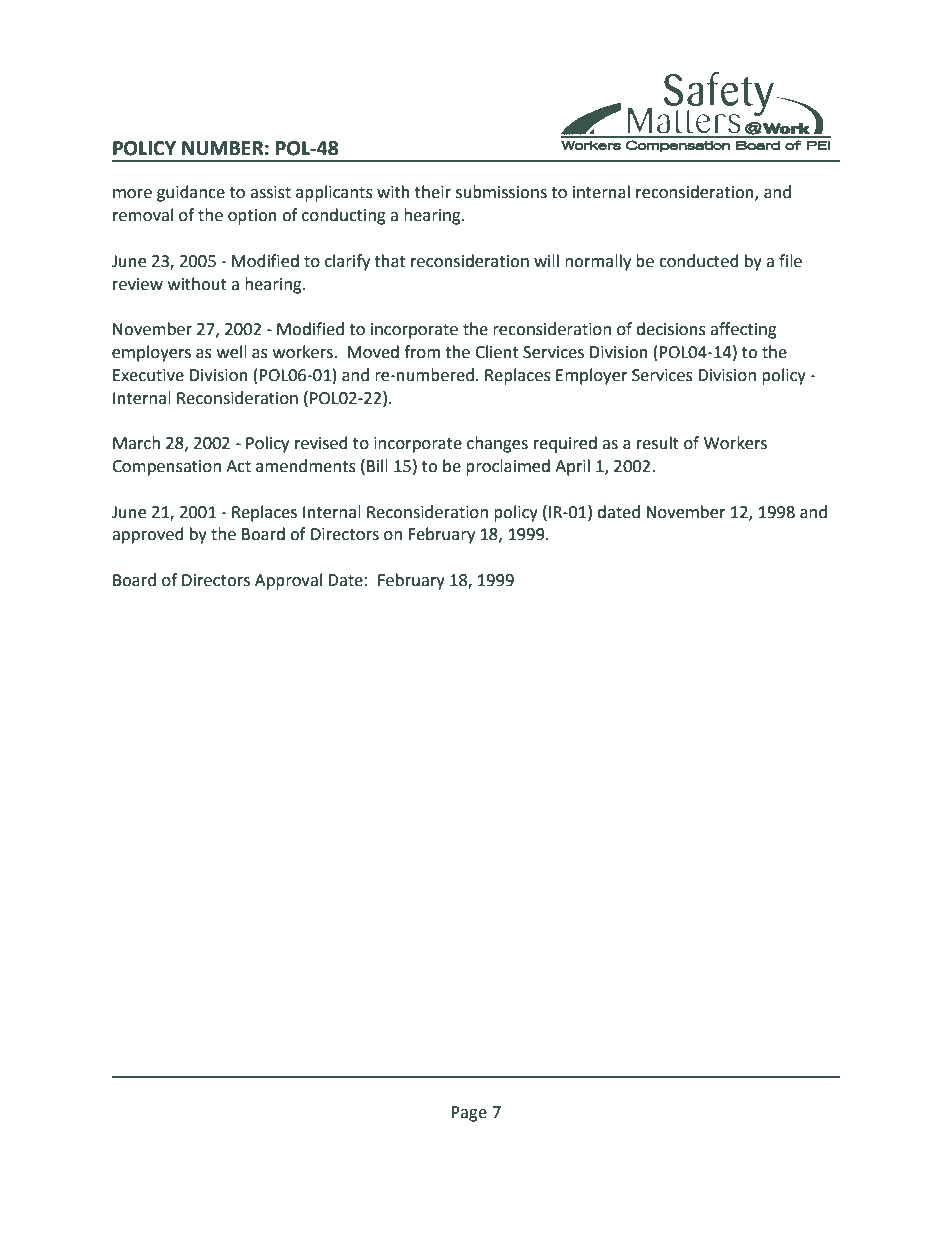 The height and width of the screenshot is (1233, 952). Describe the element at coordinates (288, 581) in the screenshot. I see `Approval` at that location.
